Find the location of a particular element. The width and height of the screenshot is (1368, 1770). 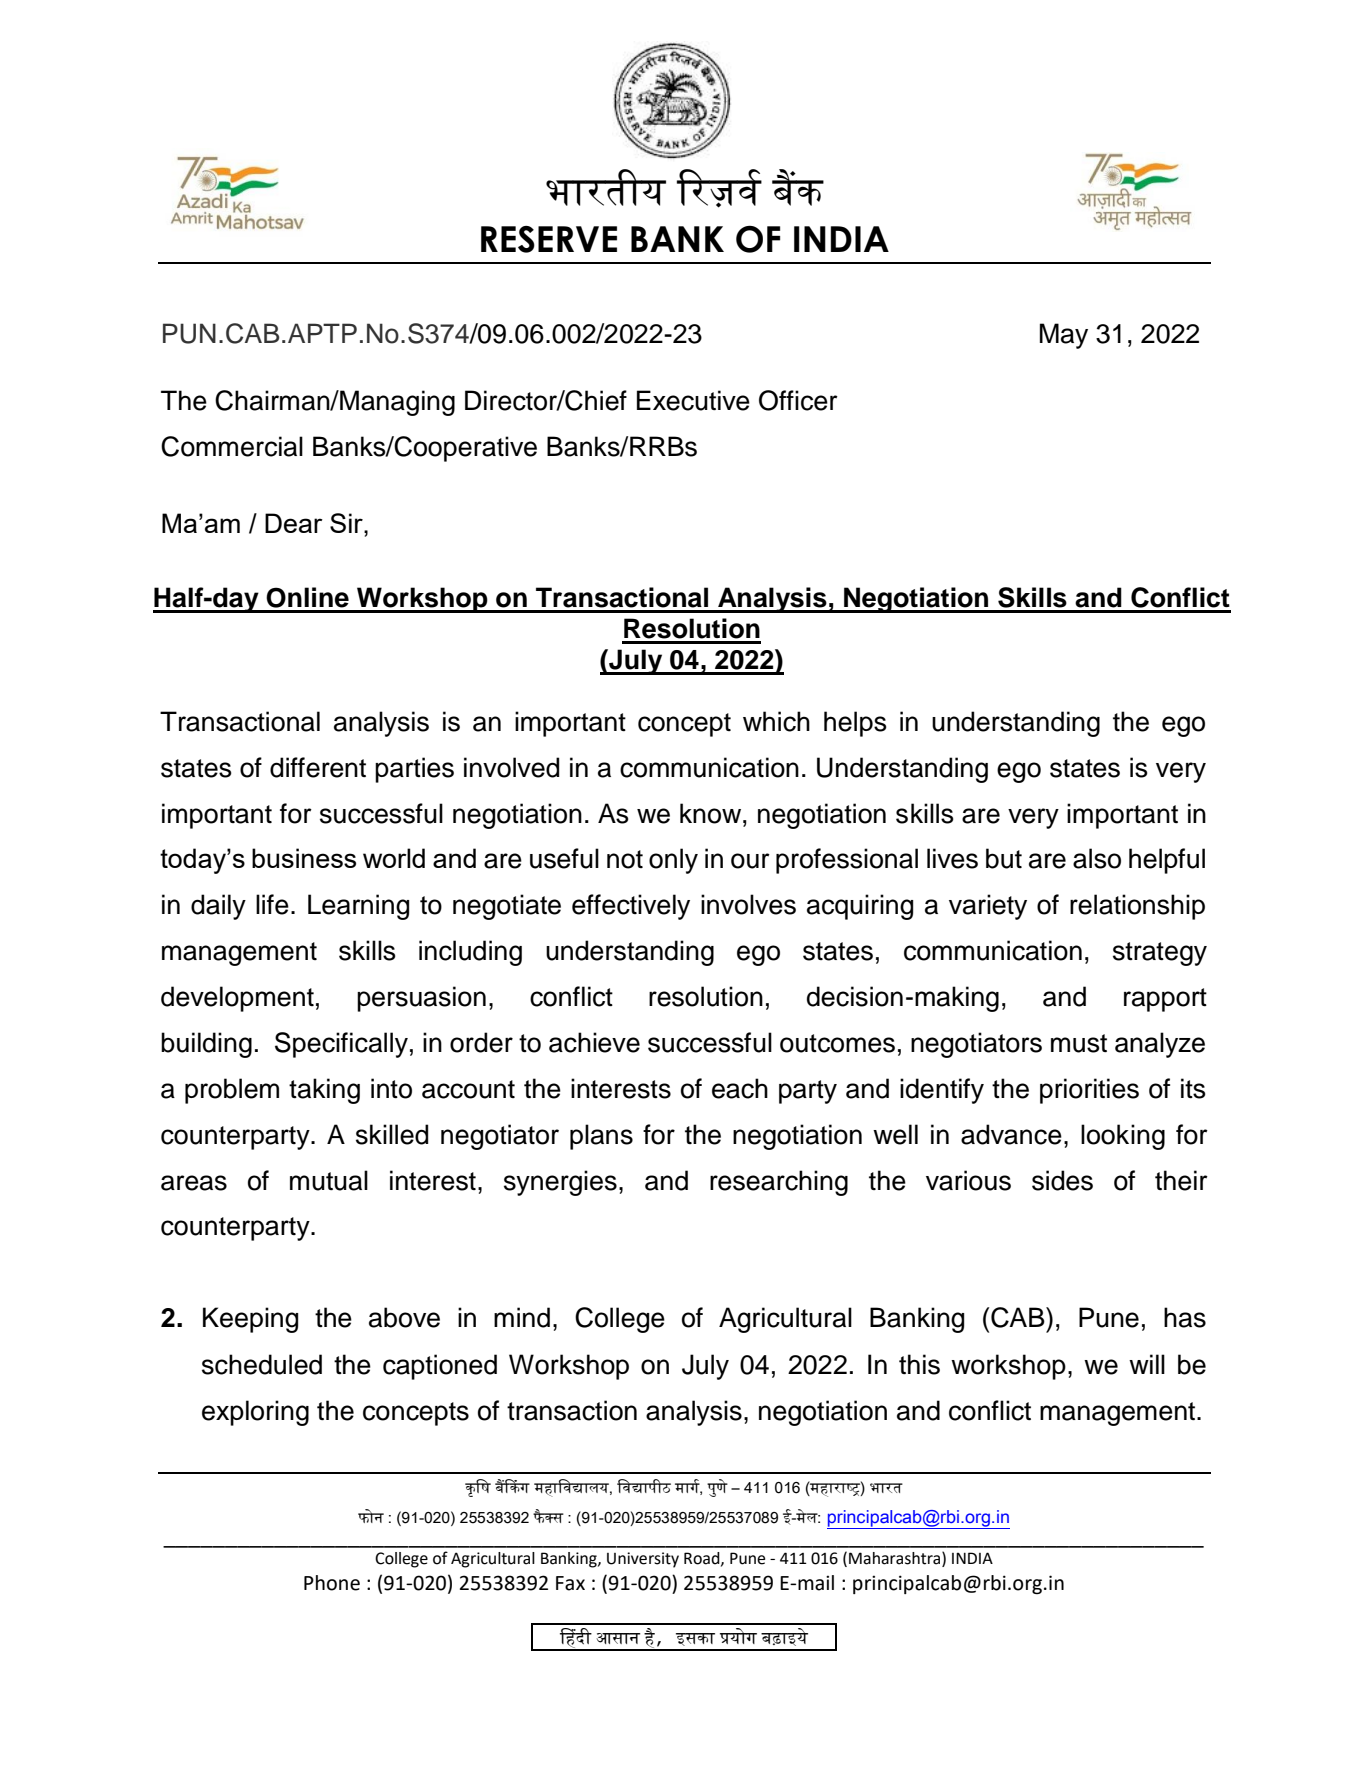

RESERVE is located at coordinates (549, 239).
